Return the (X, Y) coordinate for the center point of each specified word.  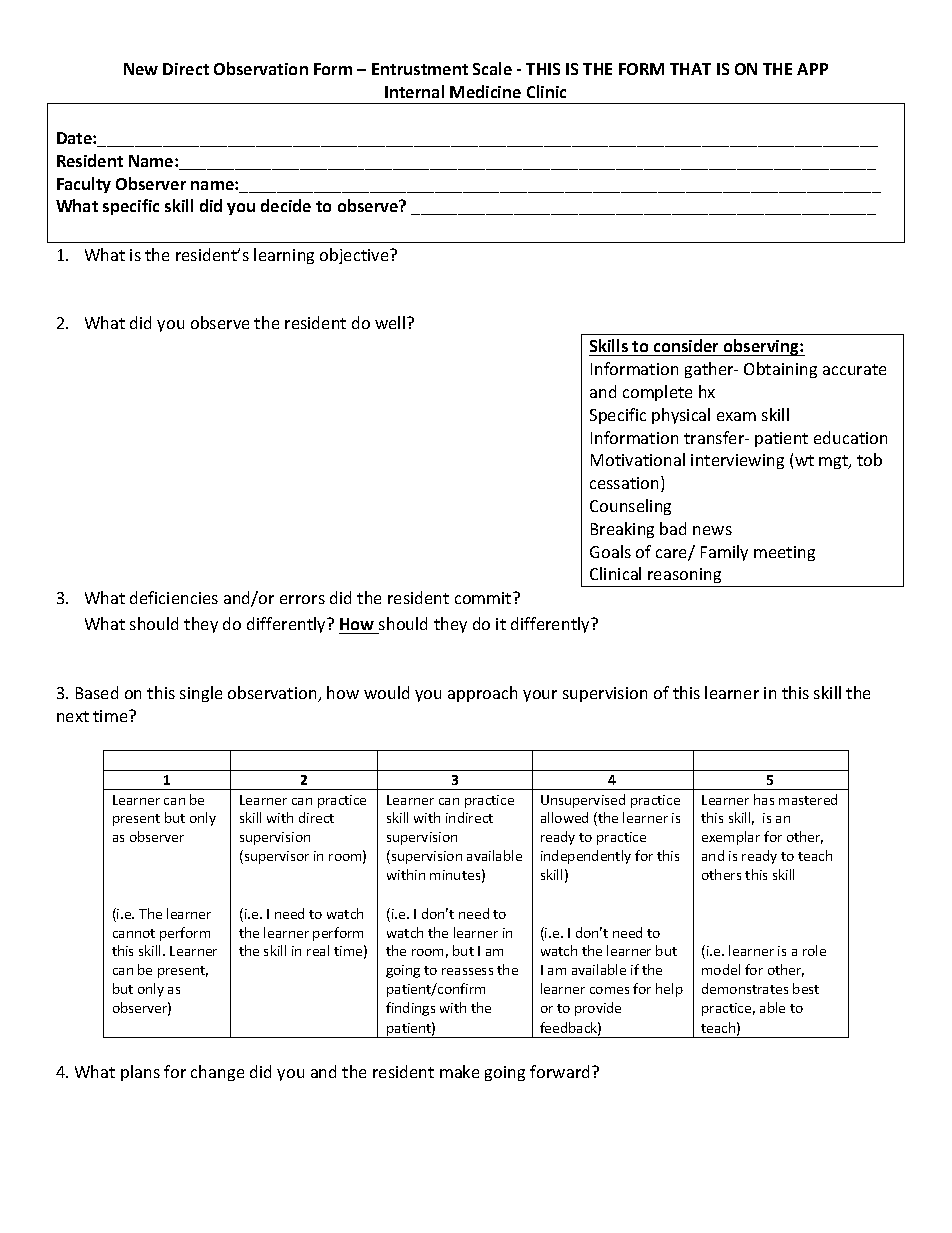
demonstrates (745, 988)
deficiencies (174, 597)
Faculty (84, 185)
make (459, 1071)
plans (140, 1073)
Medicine (485, 91)
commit (484, 598)
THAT (690, 69)
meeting (784, 553)
